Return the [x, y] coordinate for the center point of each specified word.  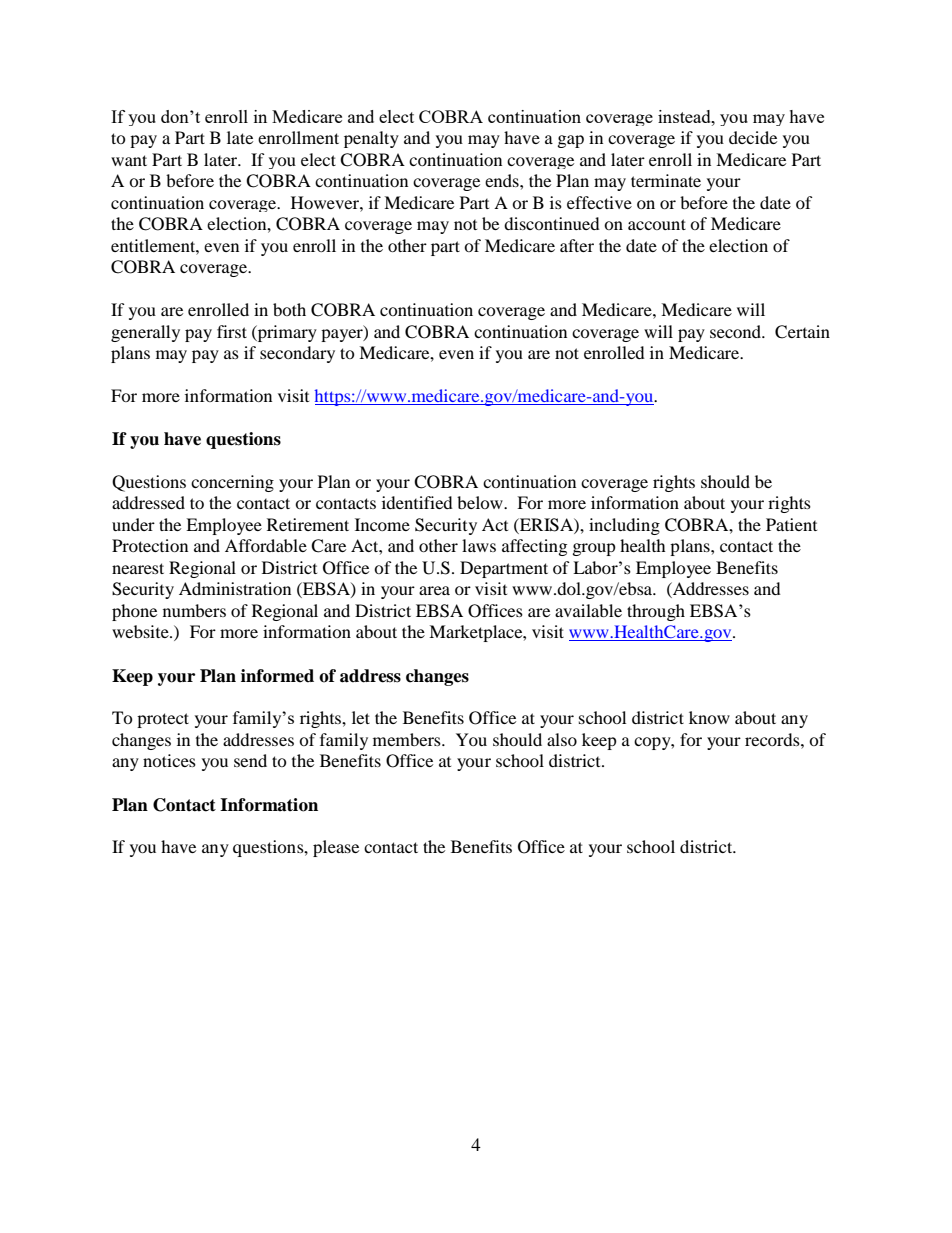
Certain [802, 332]
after [577, 245]
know [709, 717]
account [657, 224]
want [129, 160]
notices [169, 760]
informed [277, 676]
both [289, 309]
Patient [791, 524]
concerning [232, 483]
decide [753, 137]
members [408, 739]
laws [479, 545]
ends [503, 180]
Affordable [266, 545]
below [481, 502]
